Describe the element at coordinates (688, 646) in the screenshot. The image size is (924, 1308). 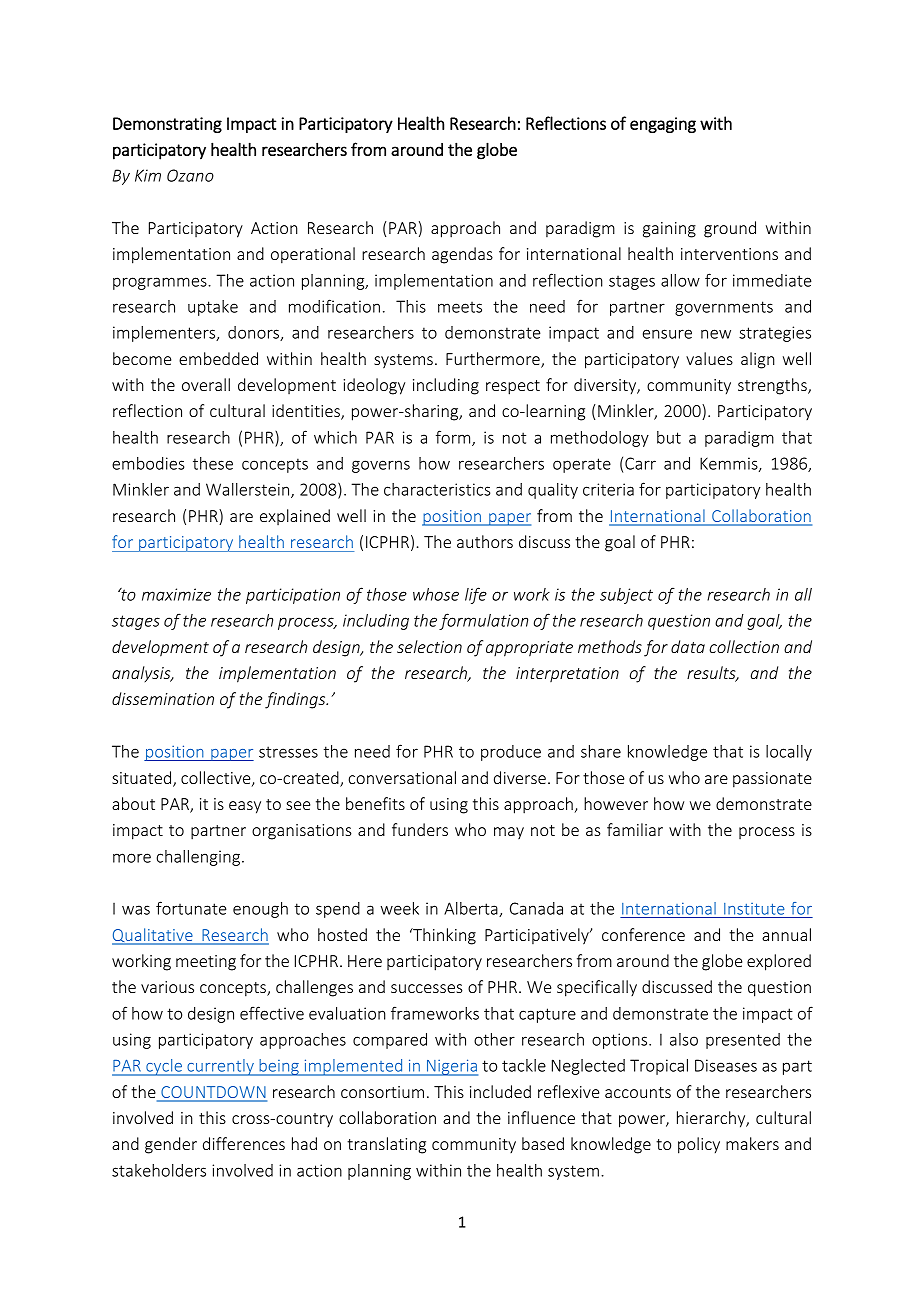
I see `data` at that location.
